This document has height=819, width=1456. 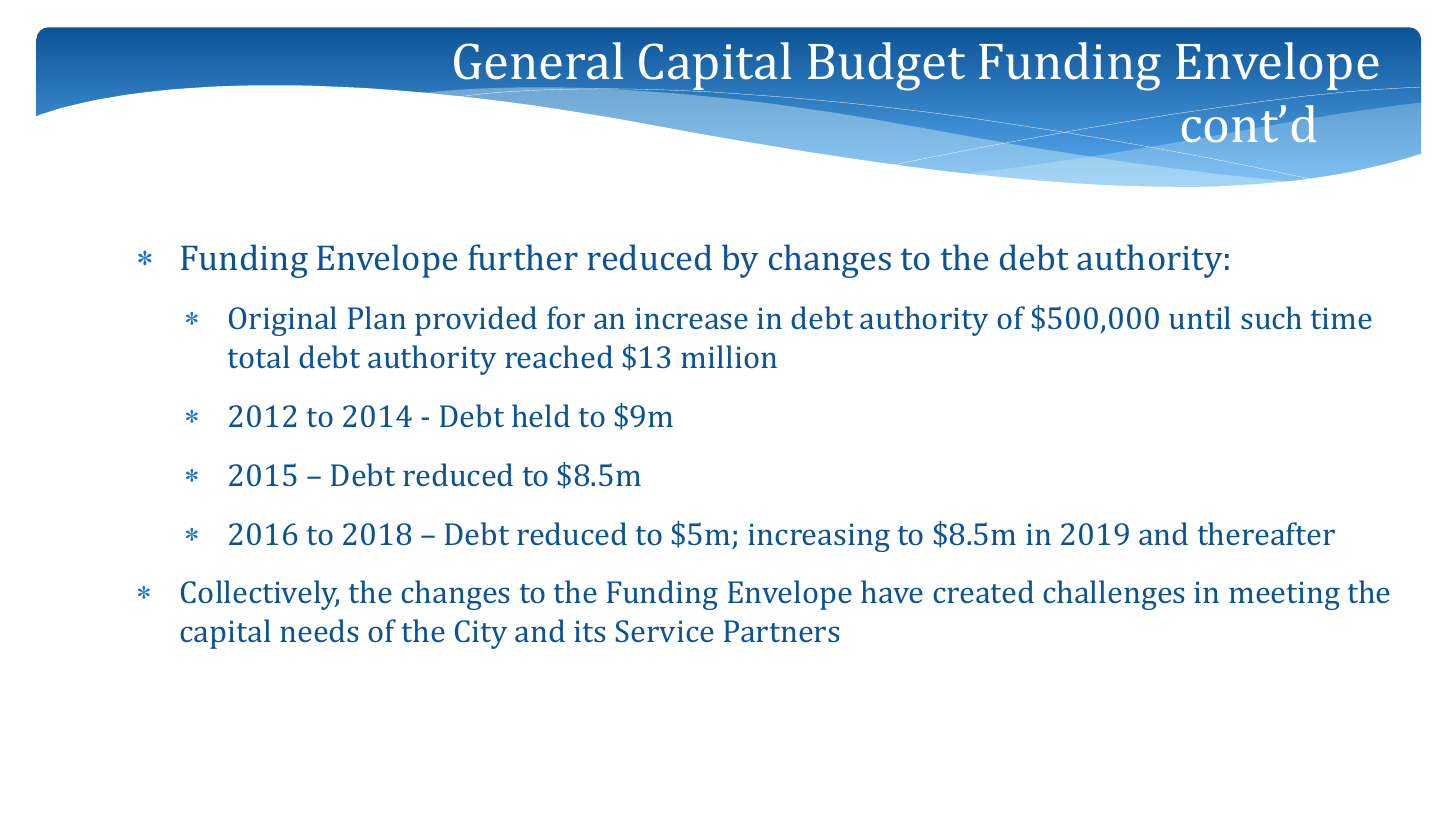 I want to click on reached, so click(x=559, y=356).
